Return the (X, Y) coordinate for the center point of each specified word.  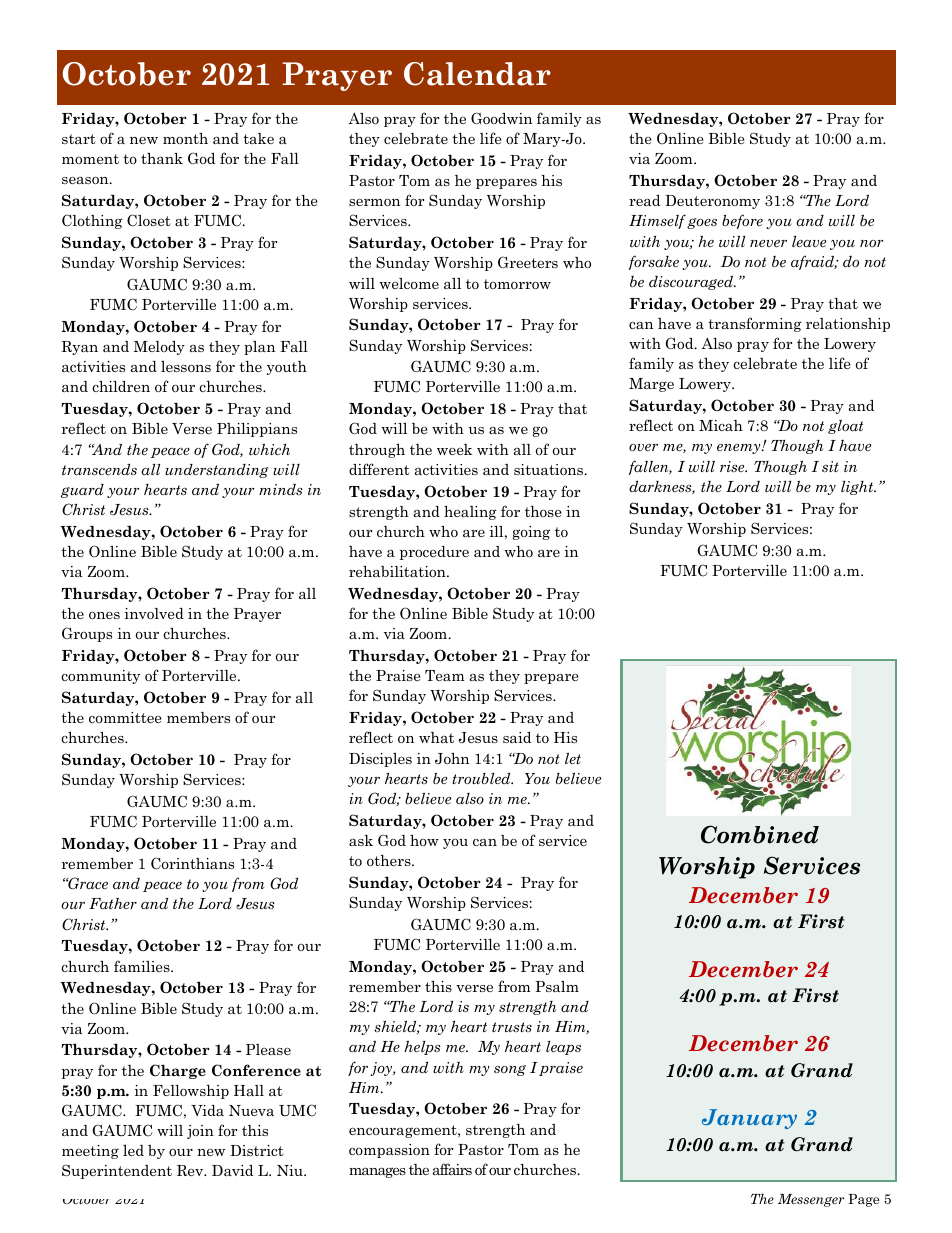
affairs (452, 1169)
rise (733, 466)
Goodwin (501, 118)
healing (470, 513)
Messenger (811, 1200)
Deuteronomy (712, 202)
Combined (760, 834)
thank (162, 158)
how (424, 840)
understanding (216, 471)
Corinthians (192, 863)
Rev (191, 1170)
